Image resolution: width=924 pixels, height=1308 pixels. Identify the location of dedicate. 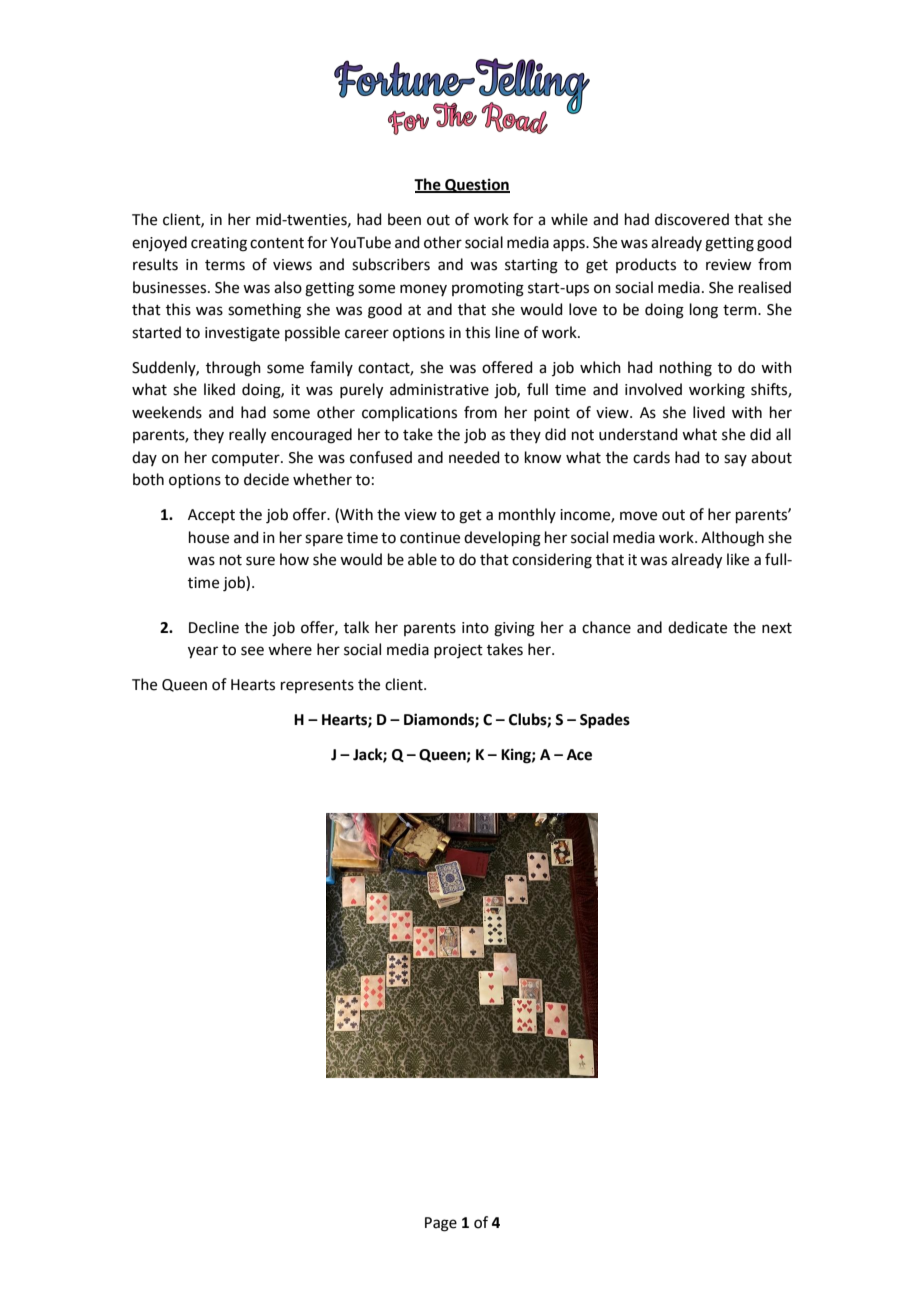
(697, 627).
